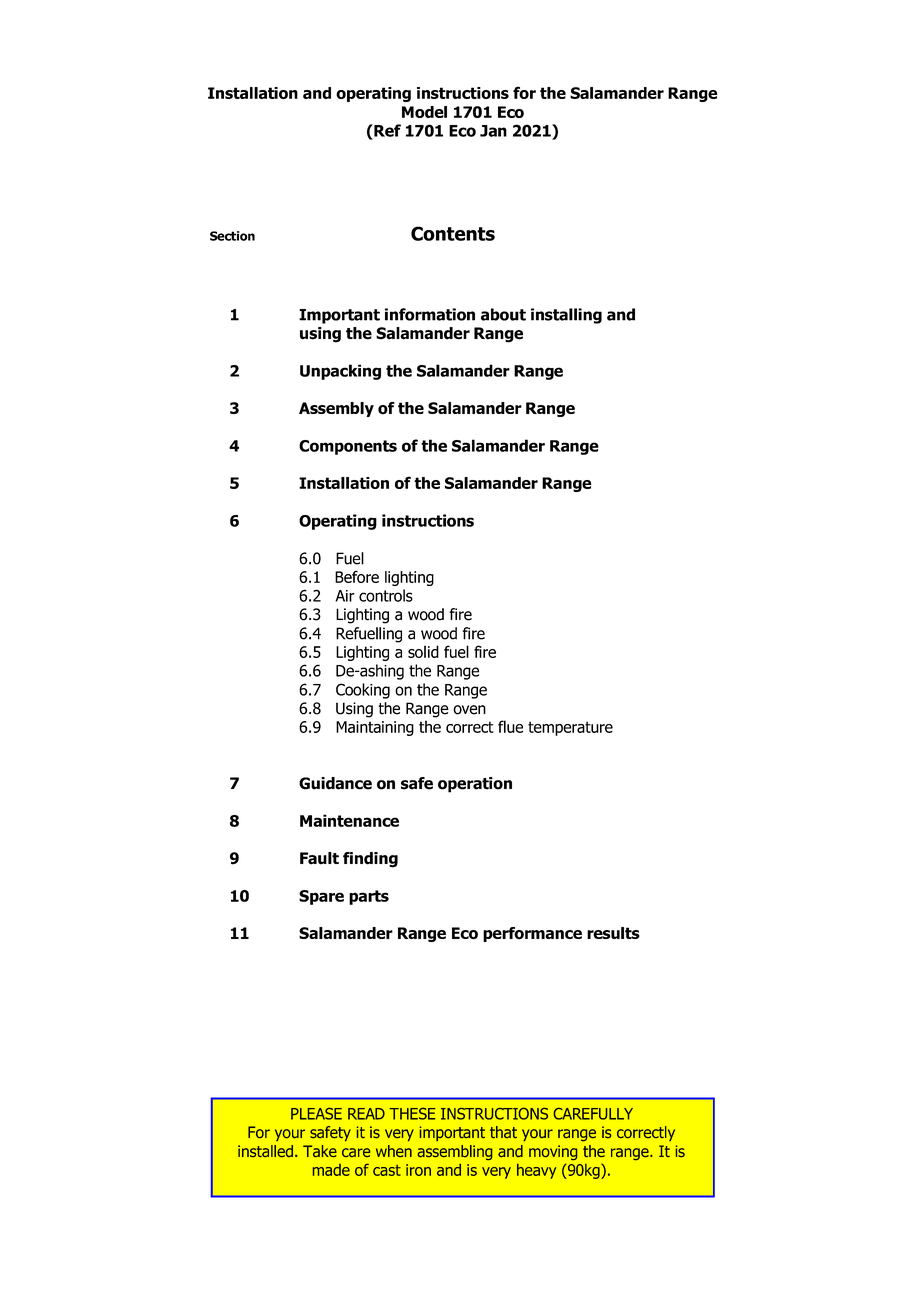 The width and height of the screenshot is (924, 1308). I want to click on solid, so click(423, 651).
